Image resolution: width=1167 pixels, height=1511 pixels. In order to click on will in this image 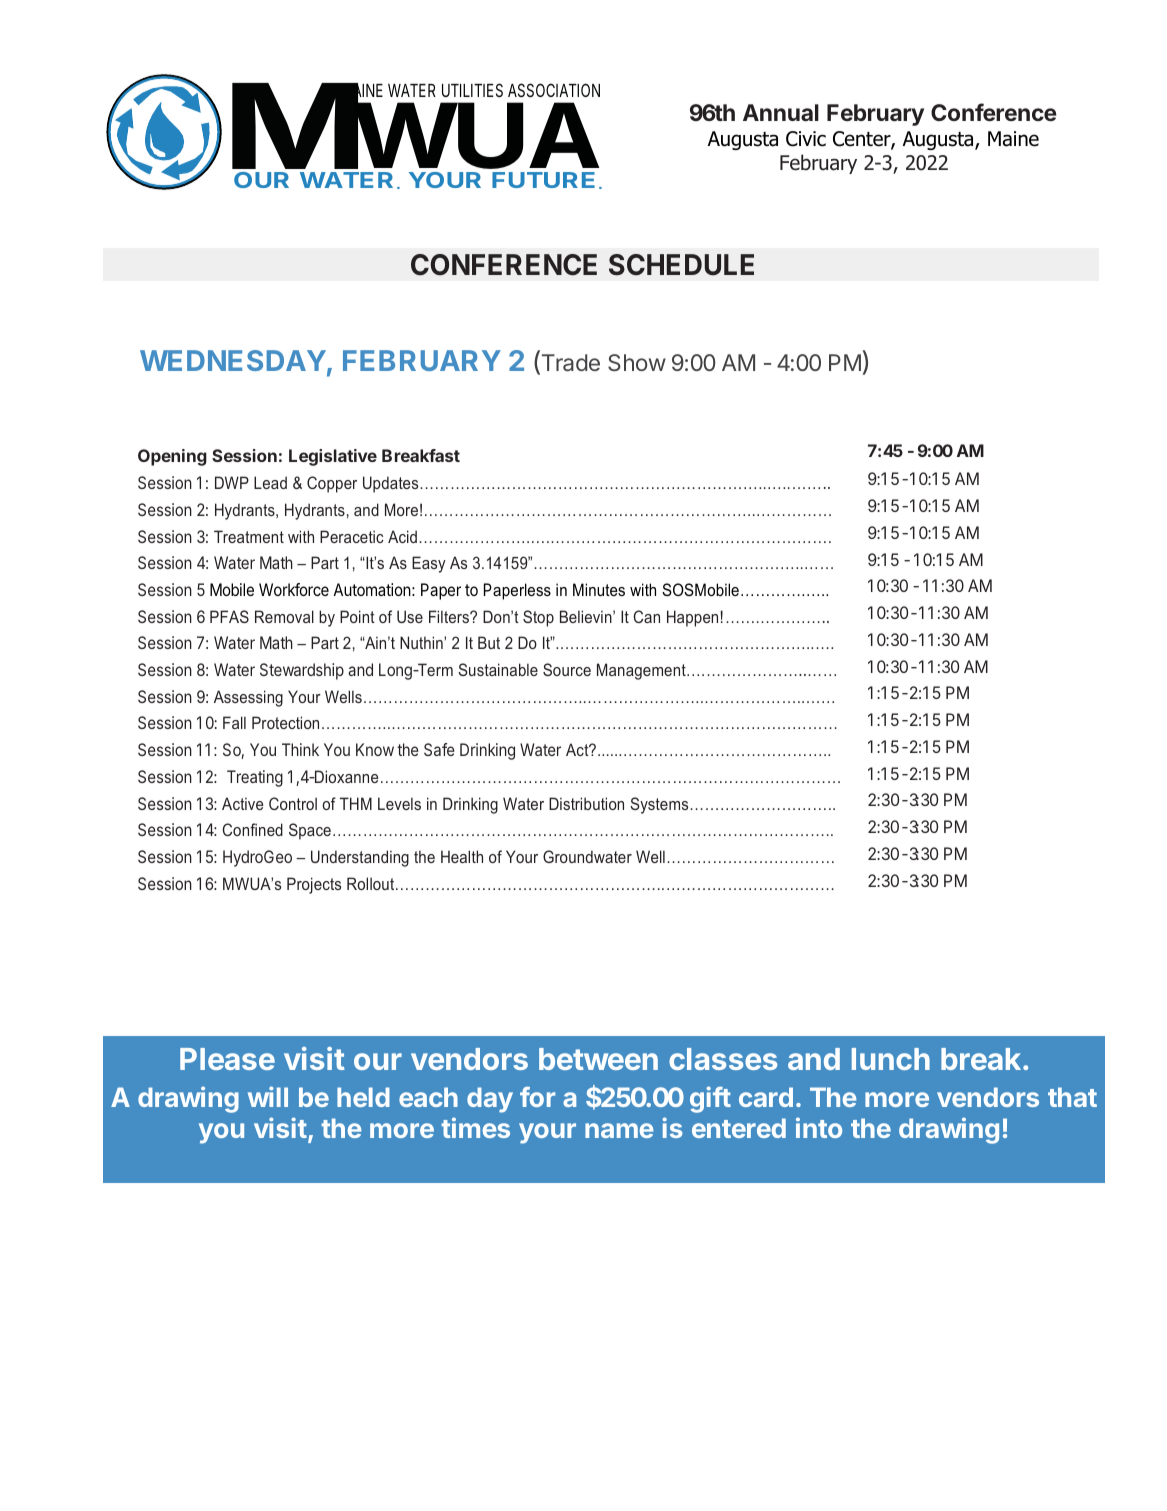, I will do `click(268, 1096)`.
